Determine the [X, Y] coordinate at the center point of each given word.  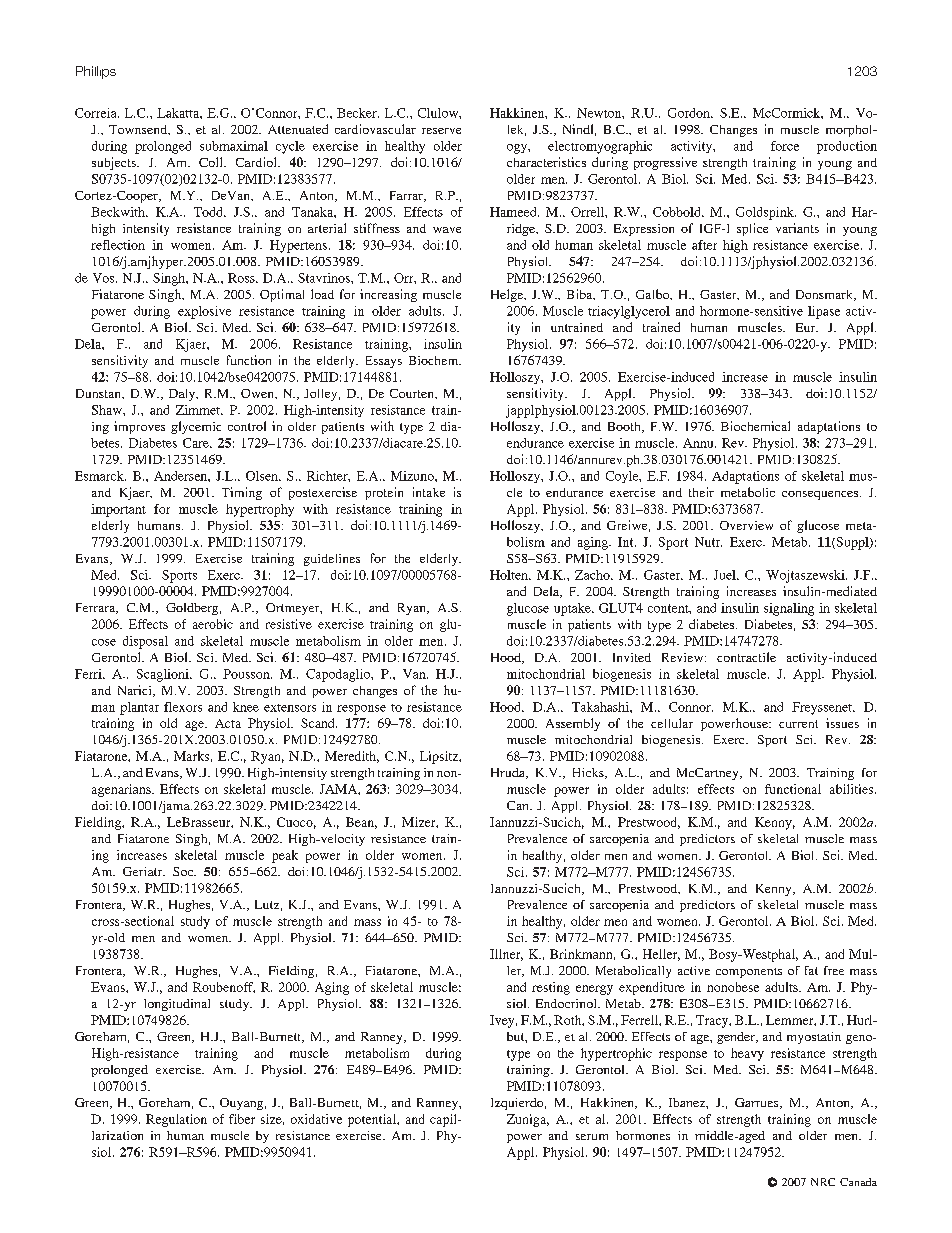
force [785, 146]
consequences [821, 495]
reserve [441, 131]
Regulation [176, 1120]
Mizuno [413, 476]
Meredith [352, 757]
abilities [851, 789]
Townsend [139, 130]
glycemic [196, 427]
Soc [184, 871]
